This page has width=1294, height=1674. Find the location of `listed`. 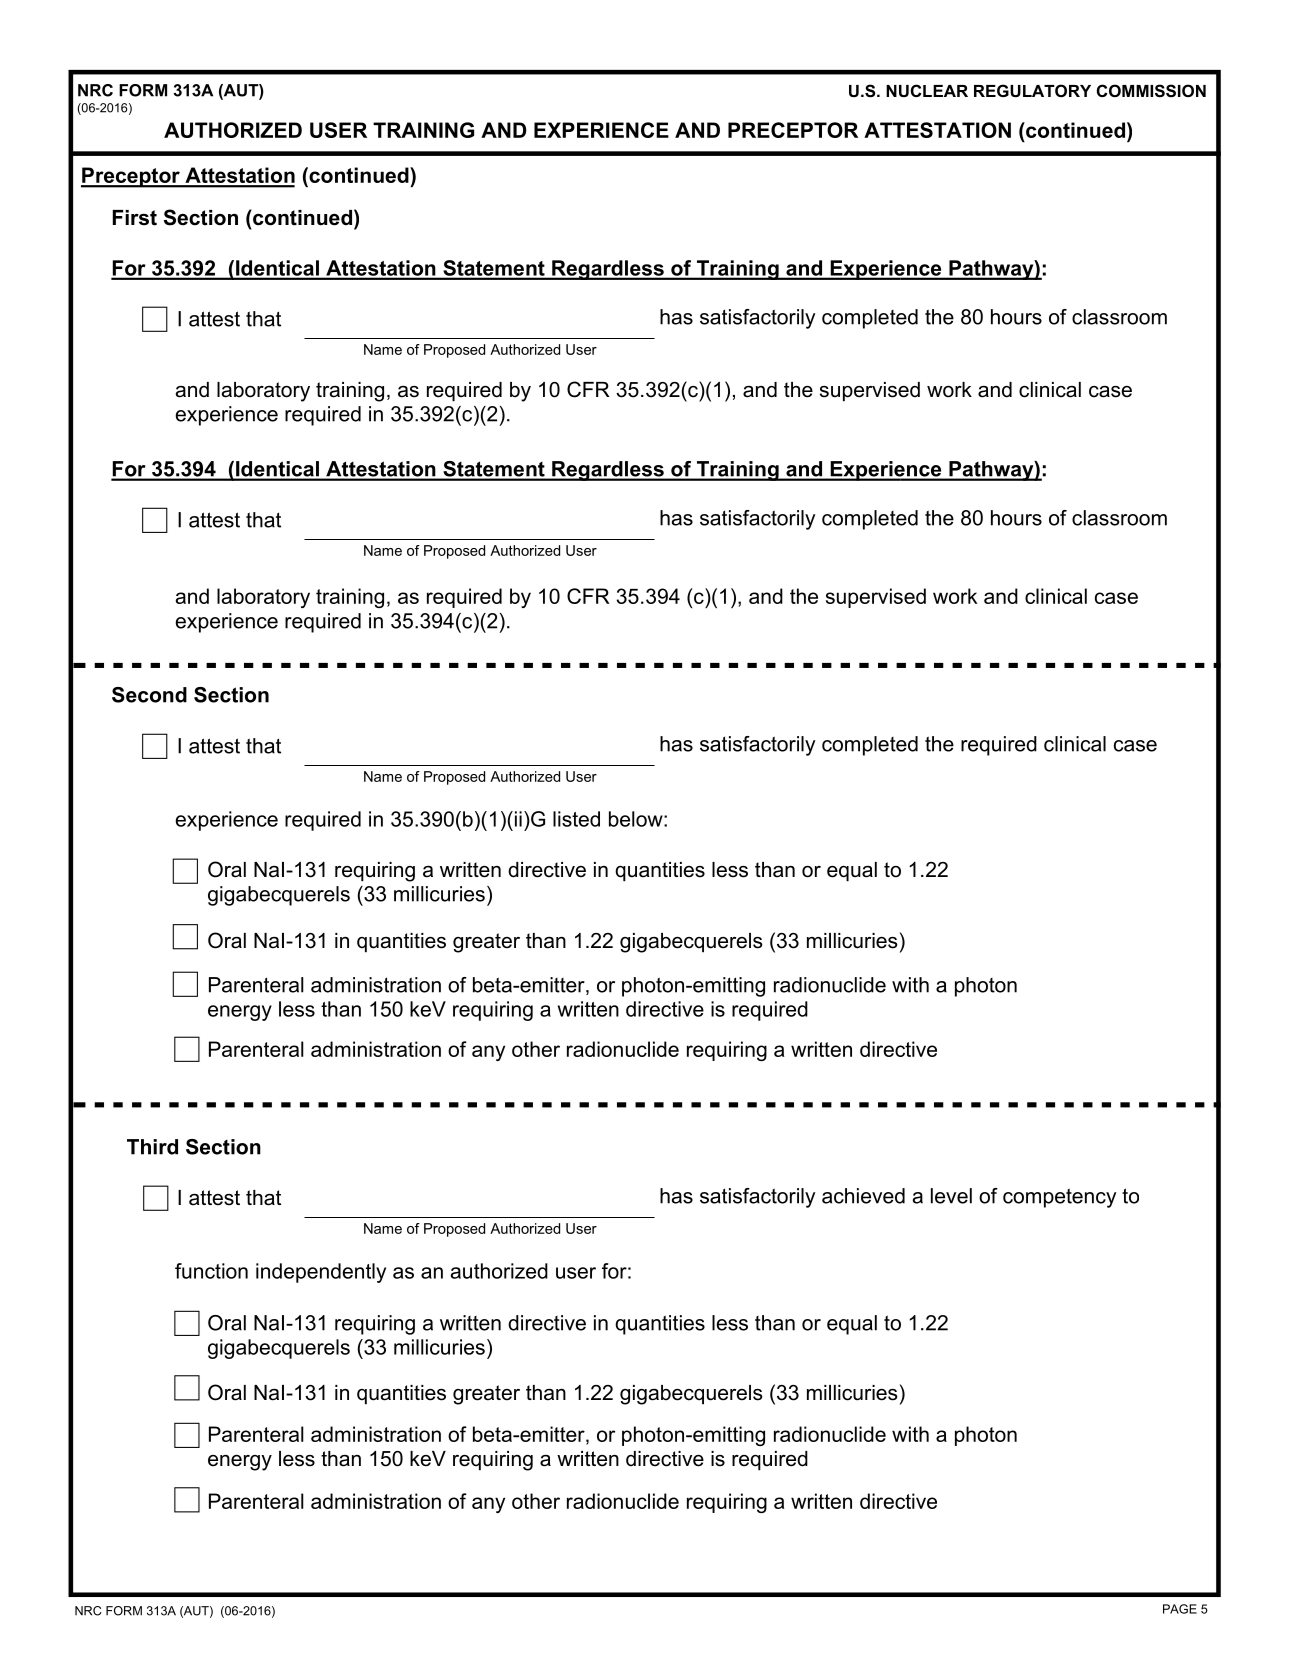

listed is located at coordinates (576, 819).
